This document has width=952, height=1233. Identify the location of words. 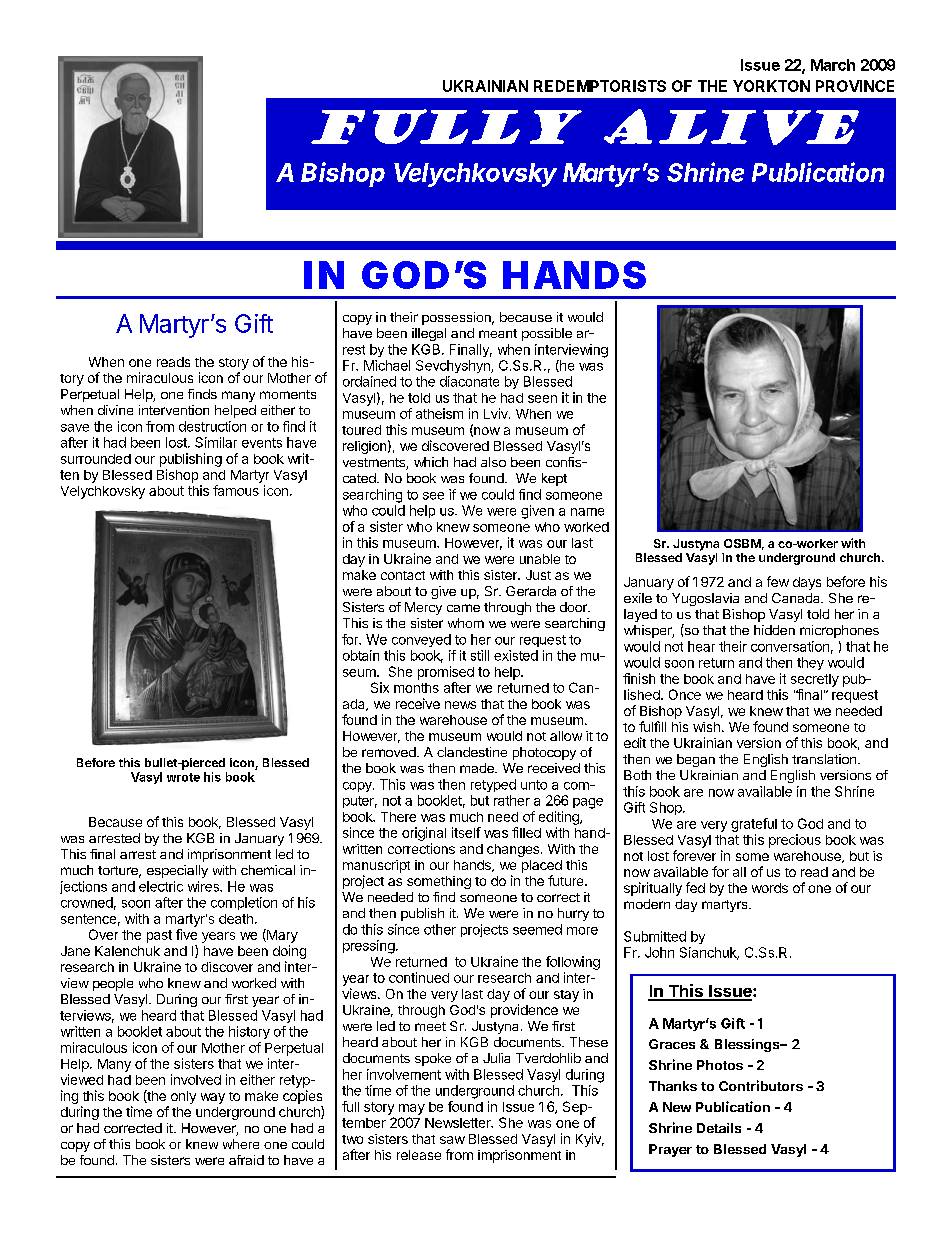
(770, 888).
